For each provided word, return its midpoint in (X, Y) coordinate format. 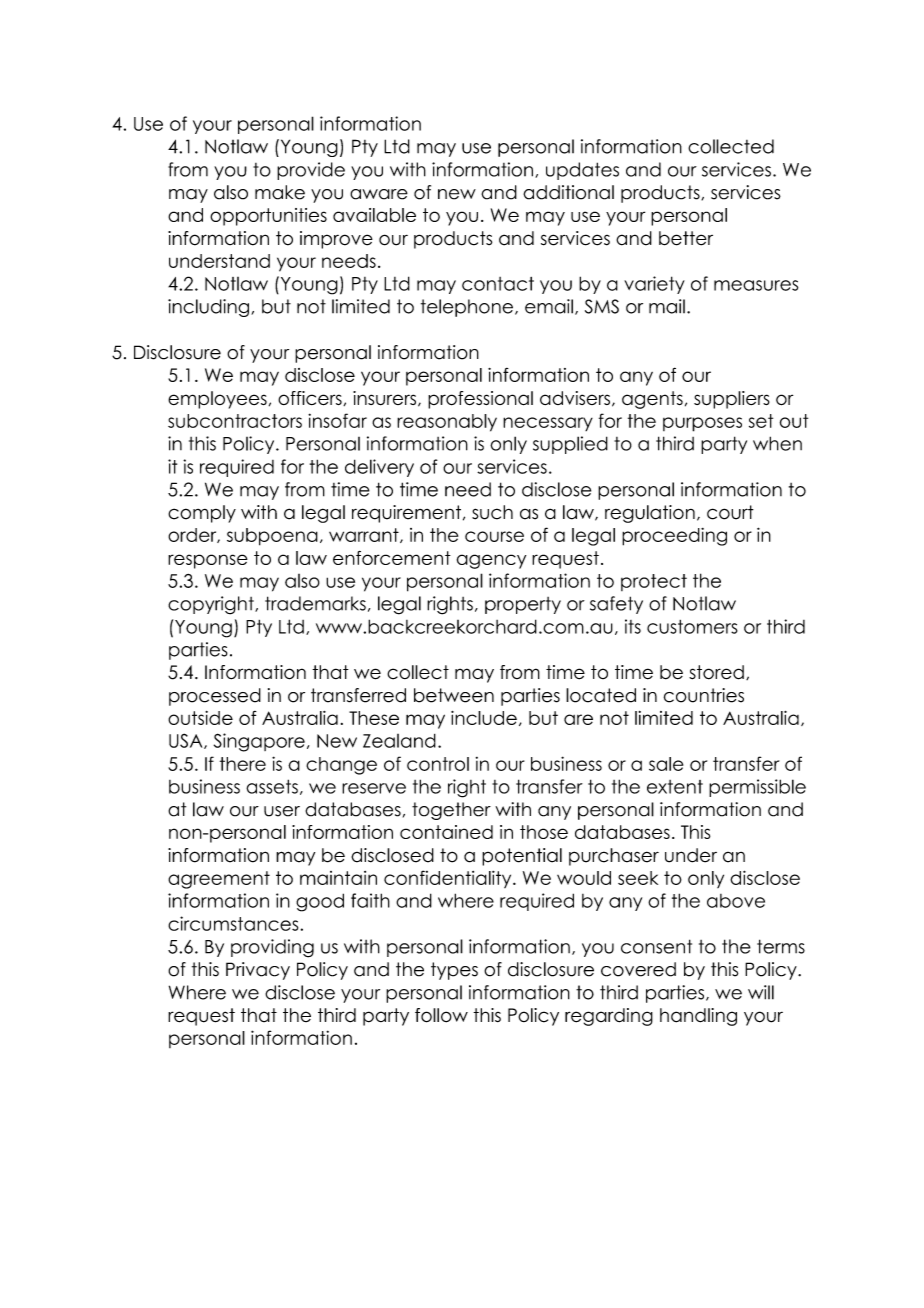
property (523, 605)
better (686, 238)
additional (568, 192)
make (280, 192)
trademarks (315, 603)
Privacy (258, 971)
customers (692, 627)
